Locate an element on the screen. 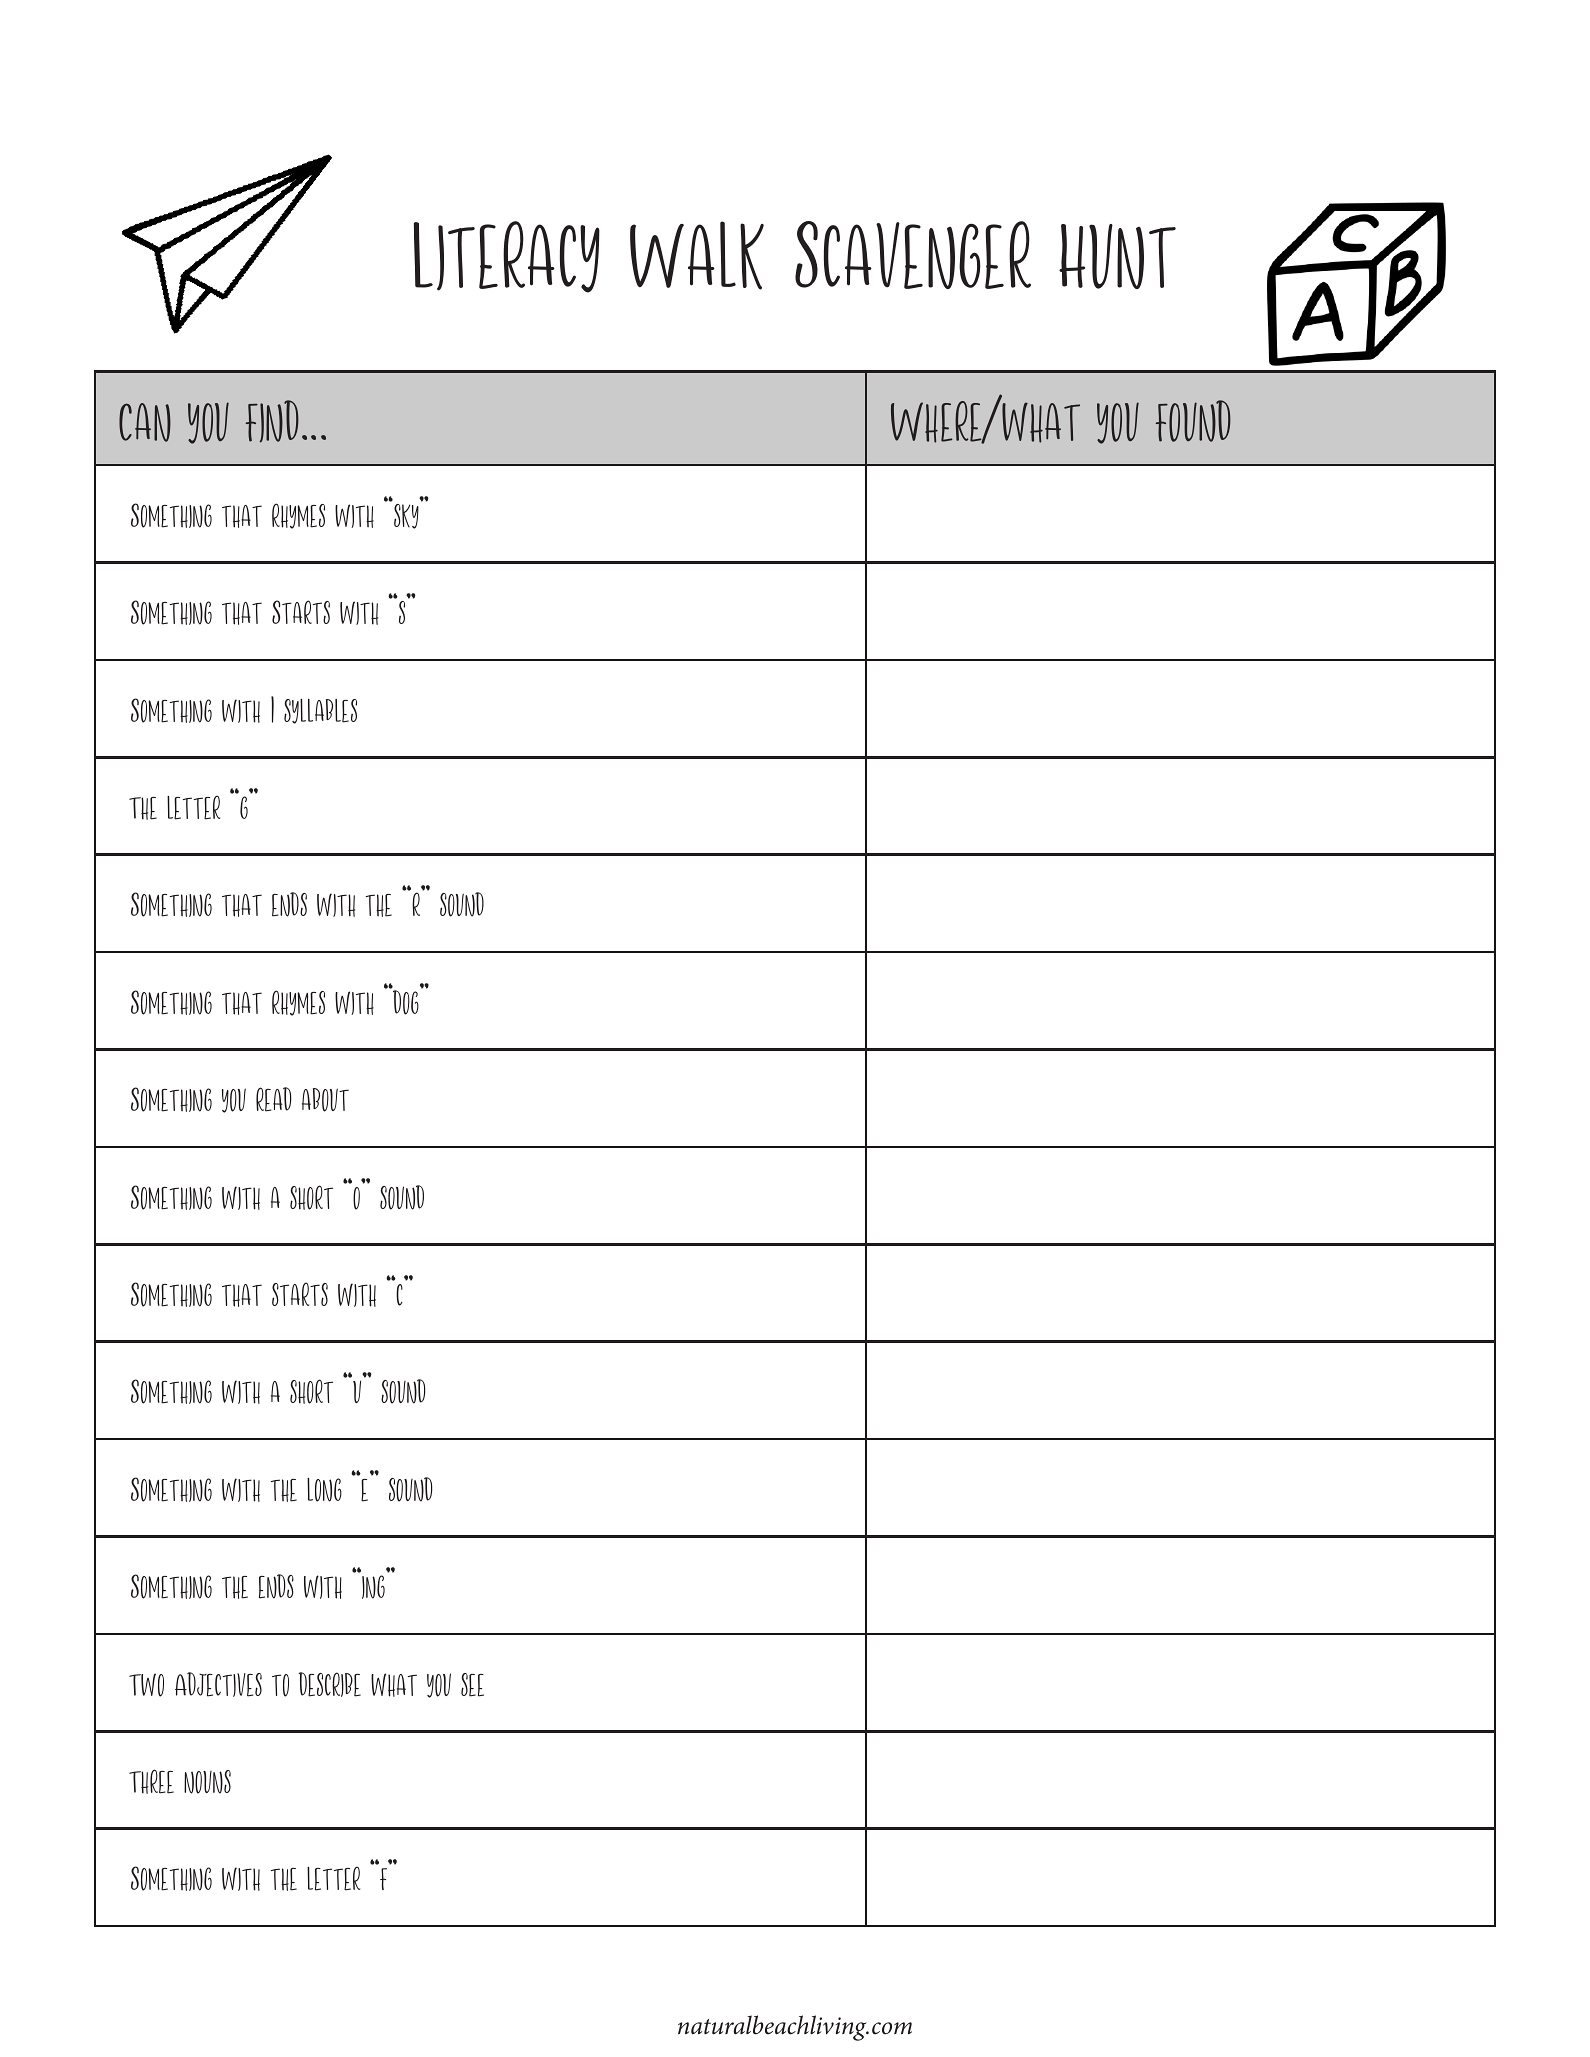 This screenshot has height=2057, width=1590. Adjectives is located at coordinates (218, 1684).
